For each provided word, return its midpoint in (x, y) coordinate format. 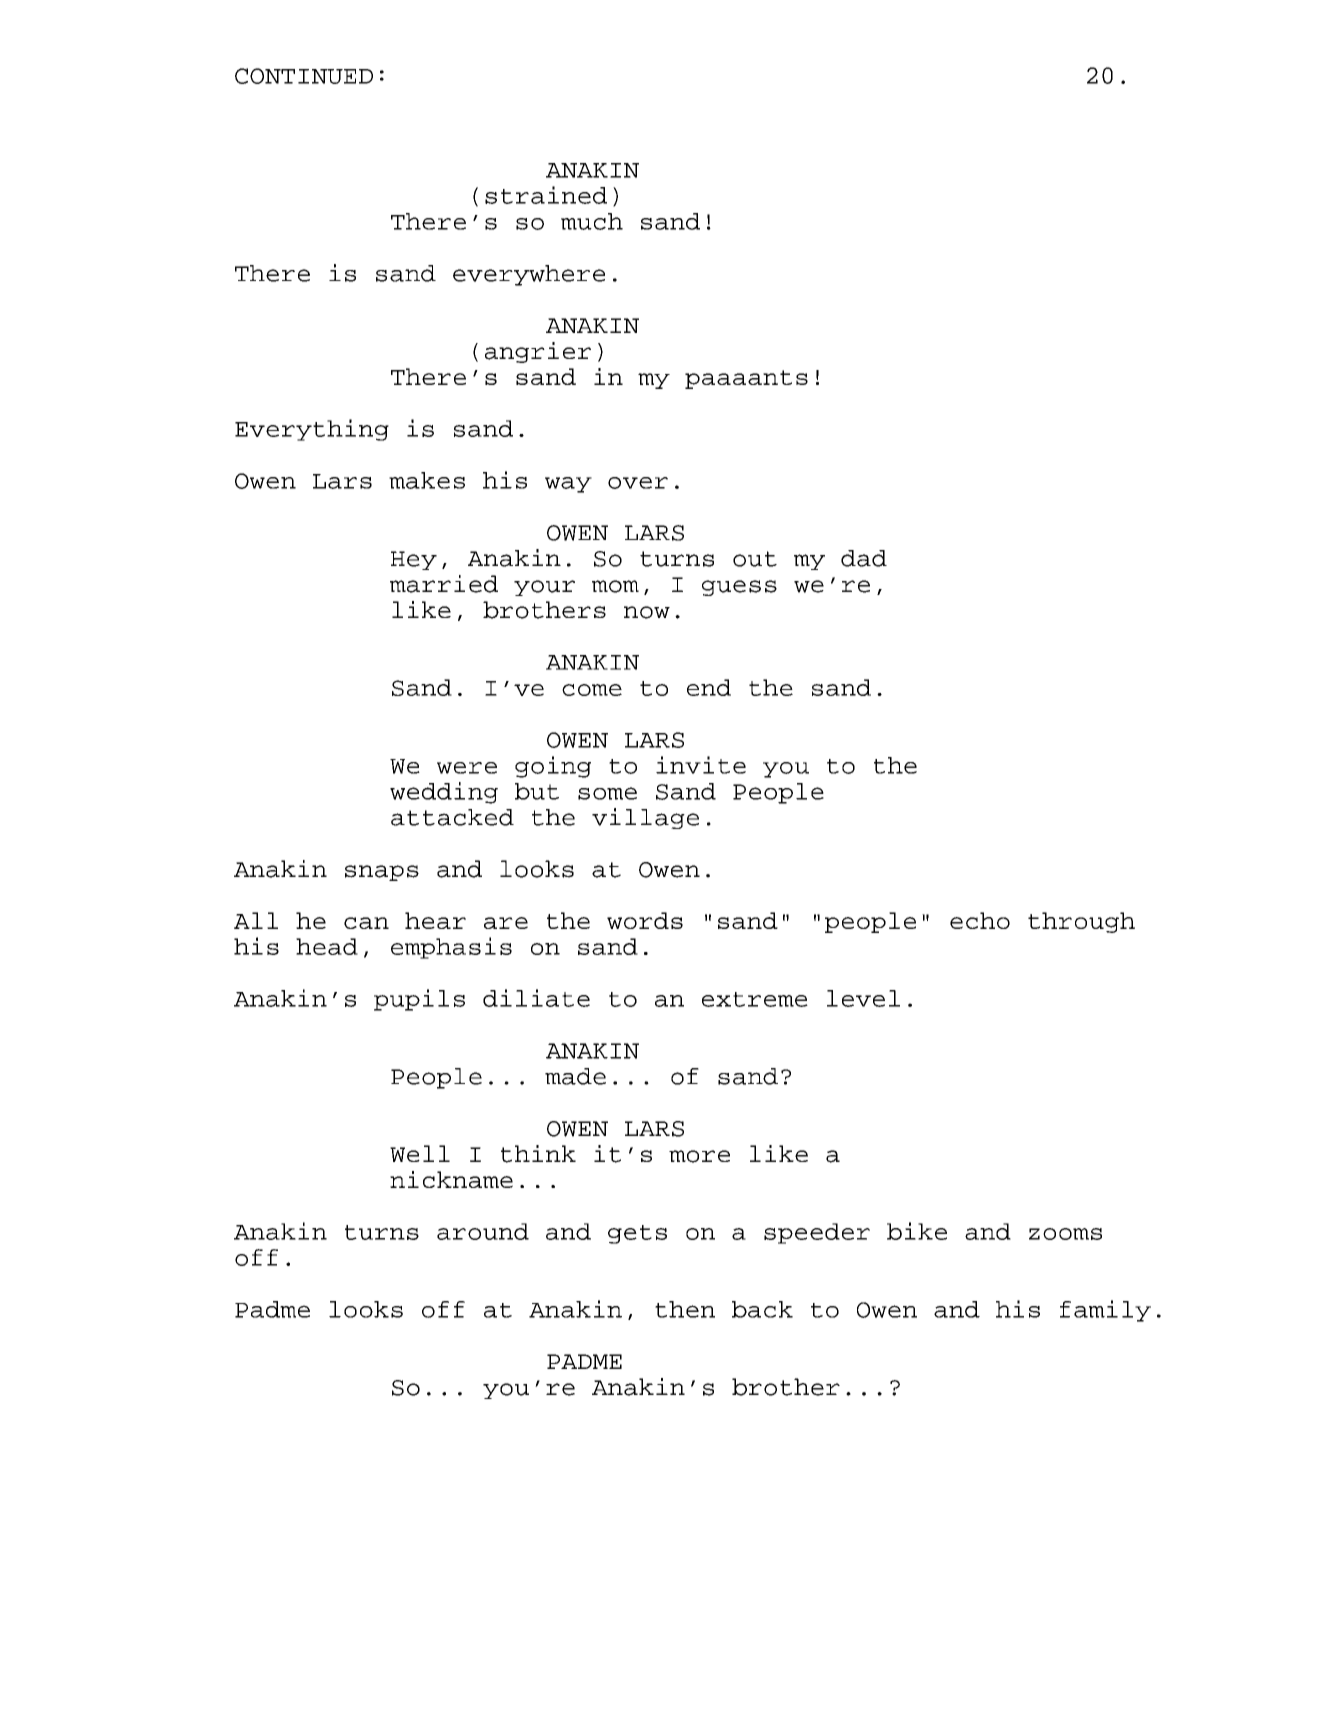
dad (864, 558)
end (709, 687)
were (467, 768)
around (483, 1231)
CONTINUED (304, 76)
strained (546, 195)
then (685, 1309)
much (592, 221)
